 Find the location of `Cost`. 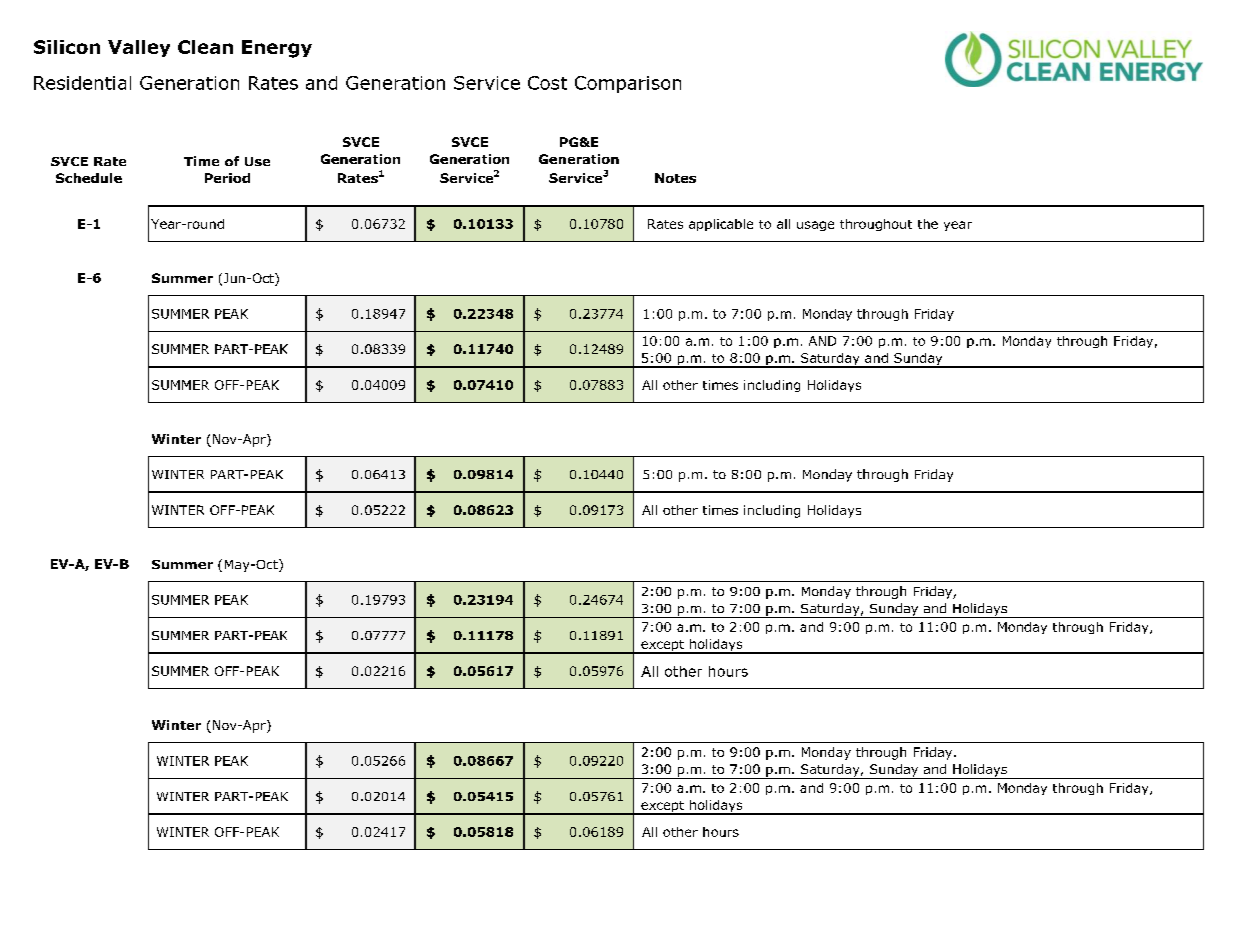

Cost is located at coordinates (547, 83).
